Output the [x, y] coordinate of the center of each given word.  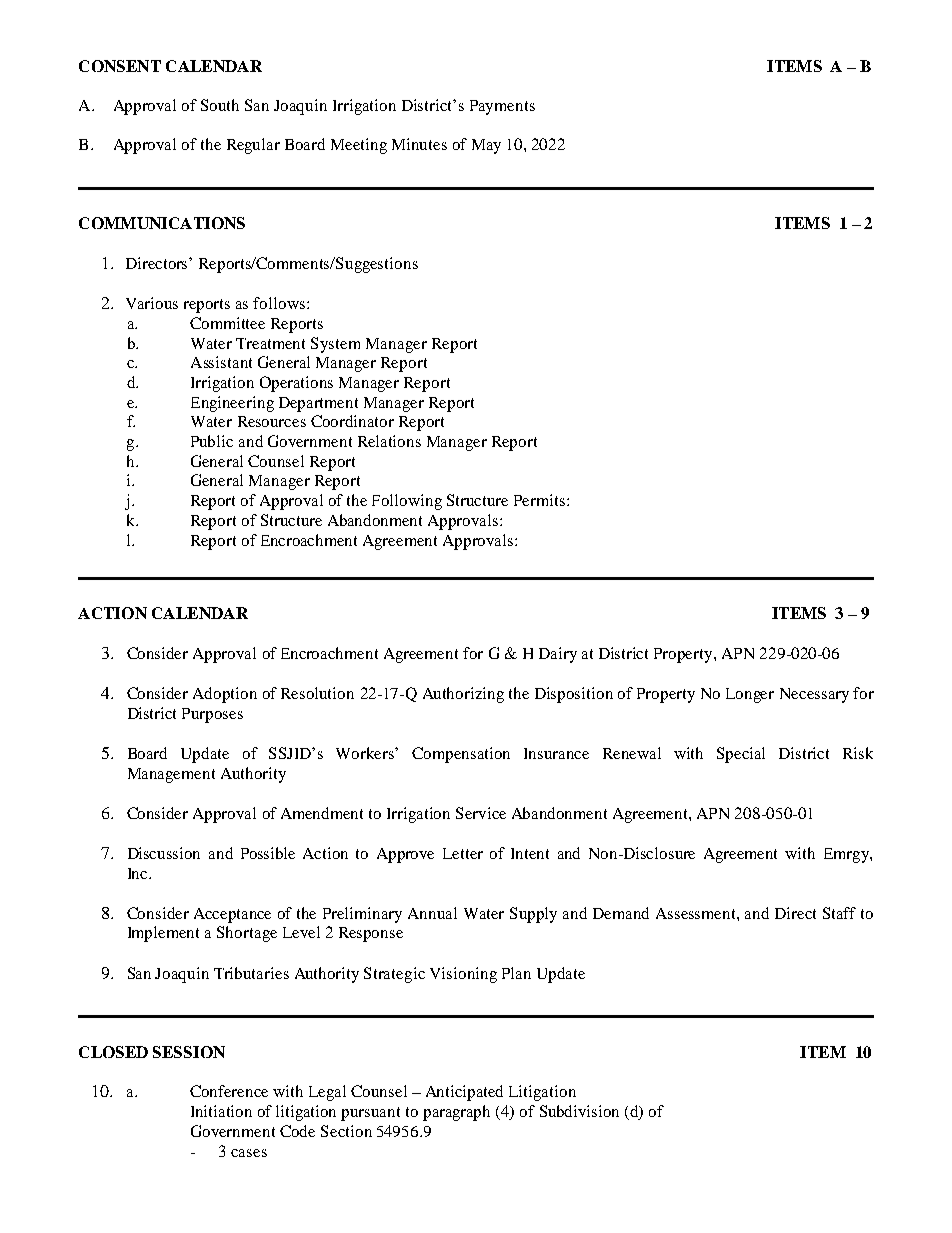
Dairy [558, 655]
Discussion [164, 853]
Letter [463, 853]
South [220, 105]
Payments [502, 107]
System [335, 345]
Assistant [221, 362]
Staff [839, 913]
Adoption [225, 695]
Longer [750, 695]
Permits [541, 500]
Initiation [221, 1111]
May [486, 146]
